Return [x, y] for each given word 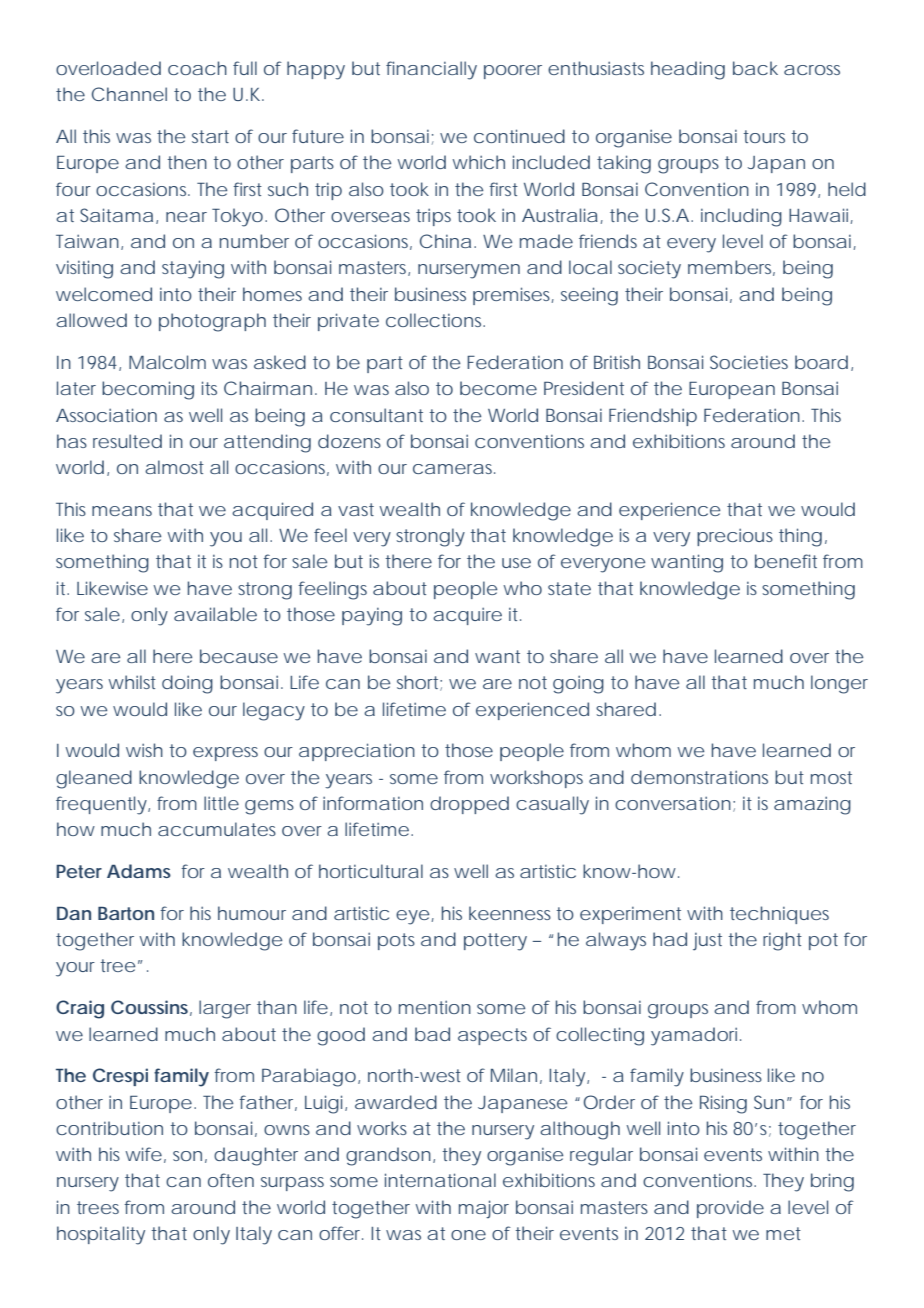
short [419, 683]
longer [839, 684]
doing [187, 684]
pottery [495, 942]
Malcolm [167, 362]
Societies [749, 362]
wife [143, 1154]
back [755, 68]
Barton [126, 913]
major [484, 1209]
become [498, 388]
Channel [129, 94]
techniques [779, 915]
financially [431, 70]
